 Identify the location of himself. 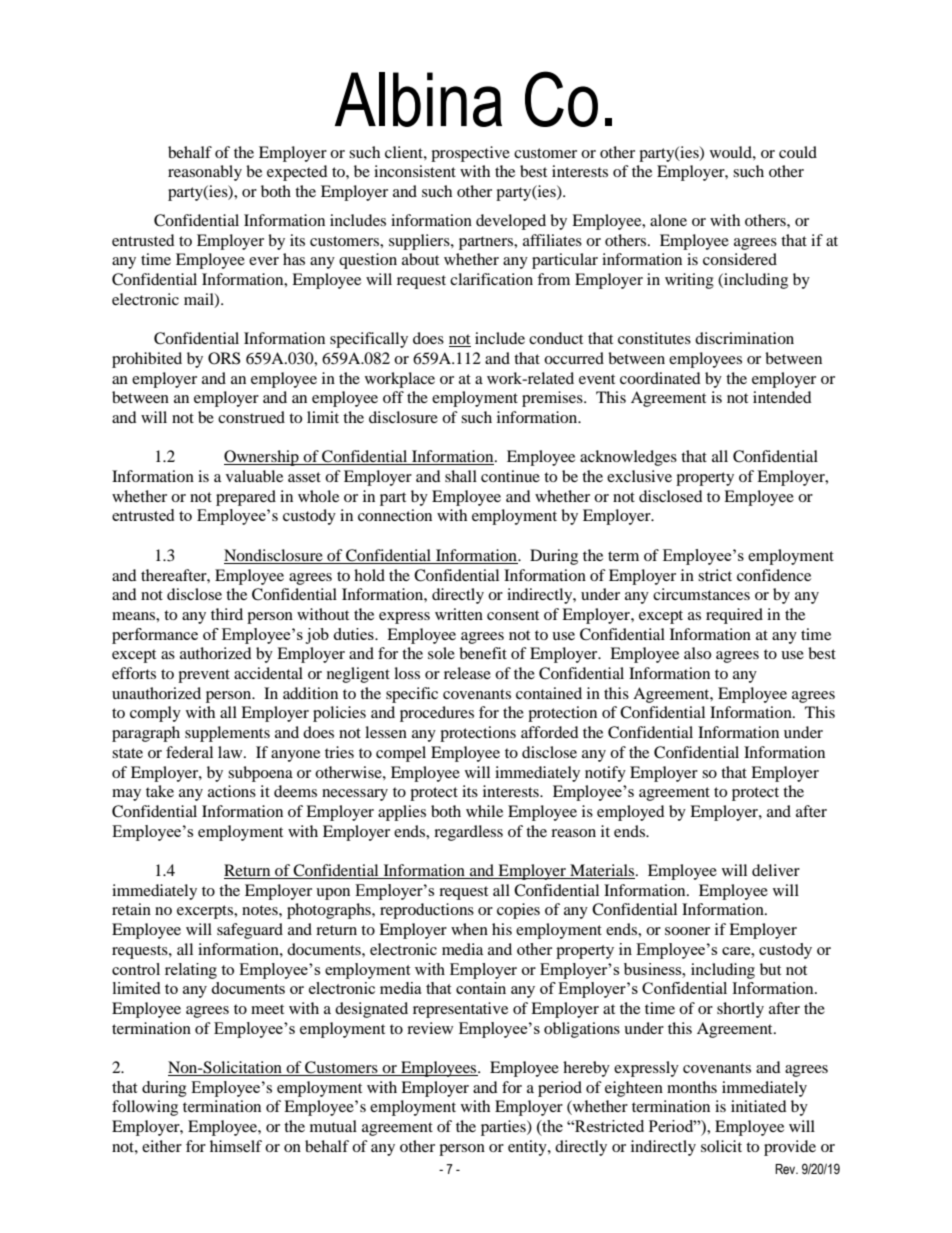
(236, 1146).
